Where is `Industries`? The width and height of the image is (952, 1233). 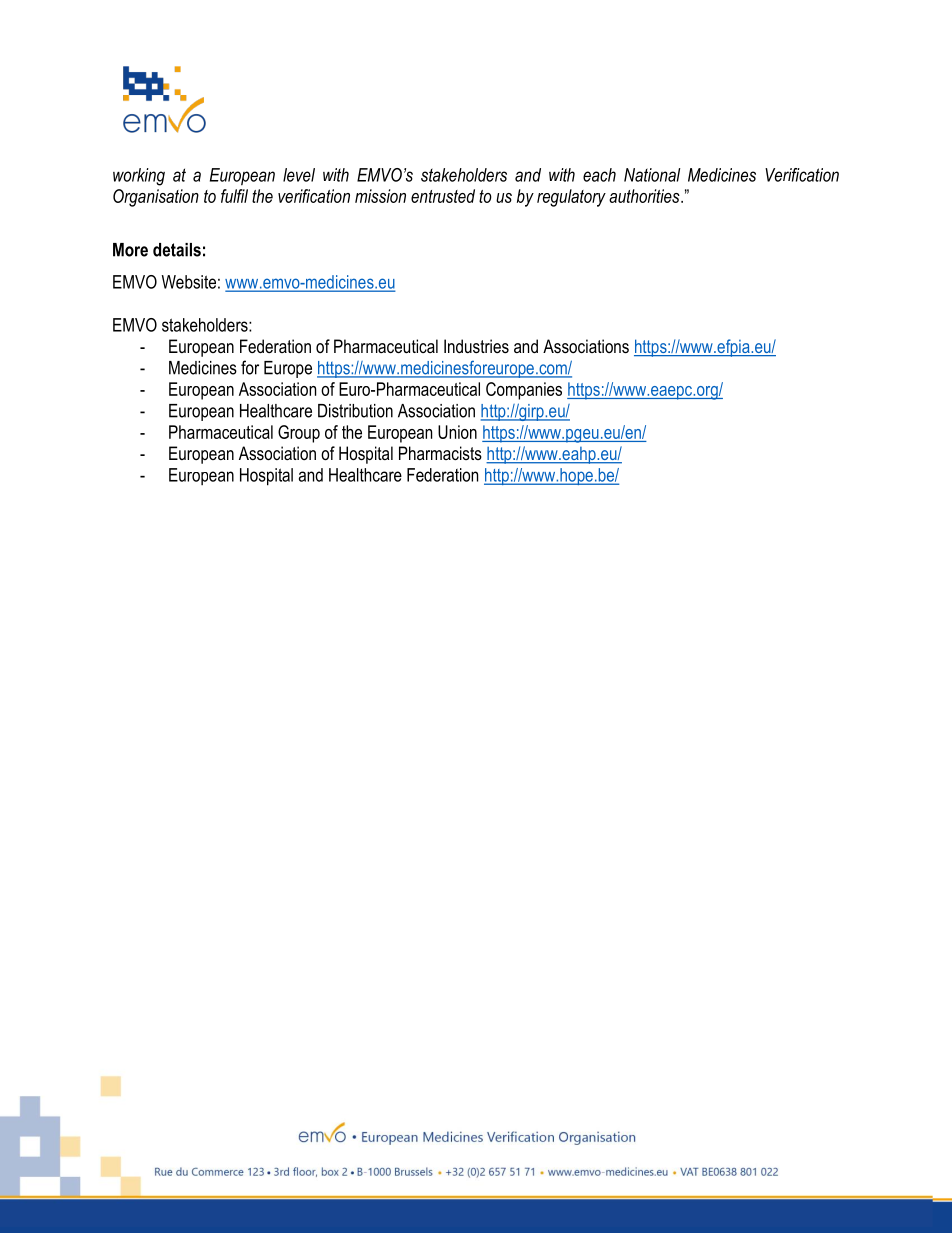 Industries is located at coordinates (476, 346).
